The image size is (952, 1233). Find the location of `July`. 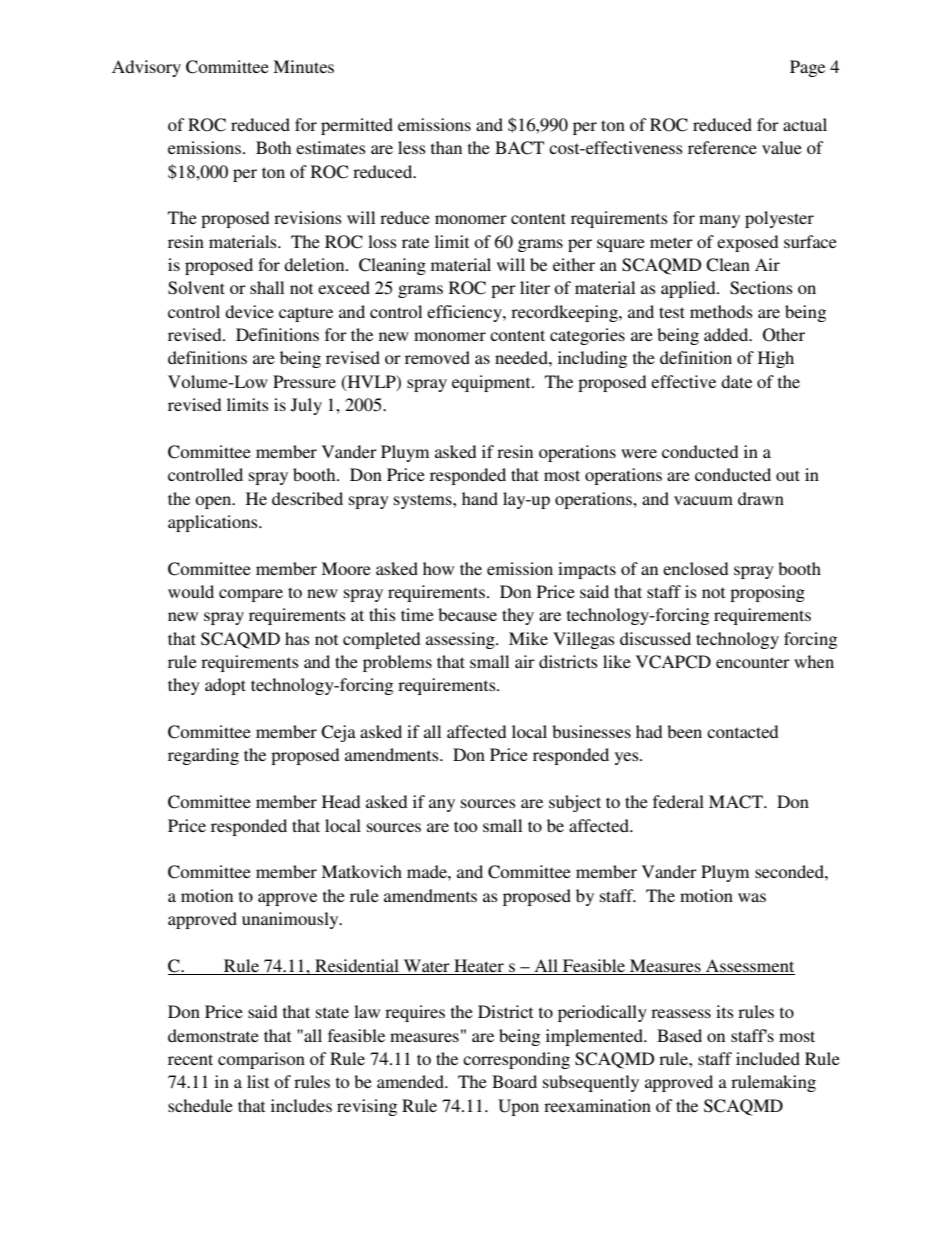

July is located at coordinates (306, 406).
